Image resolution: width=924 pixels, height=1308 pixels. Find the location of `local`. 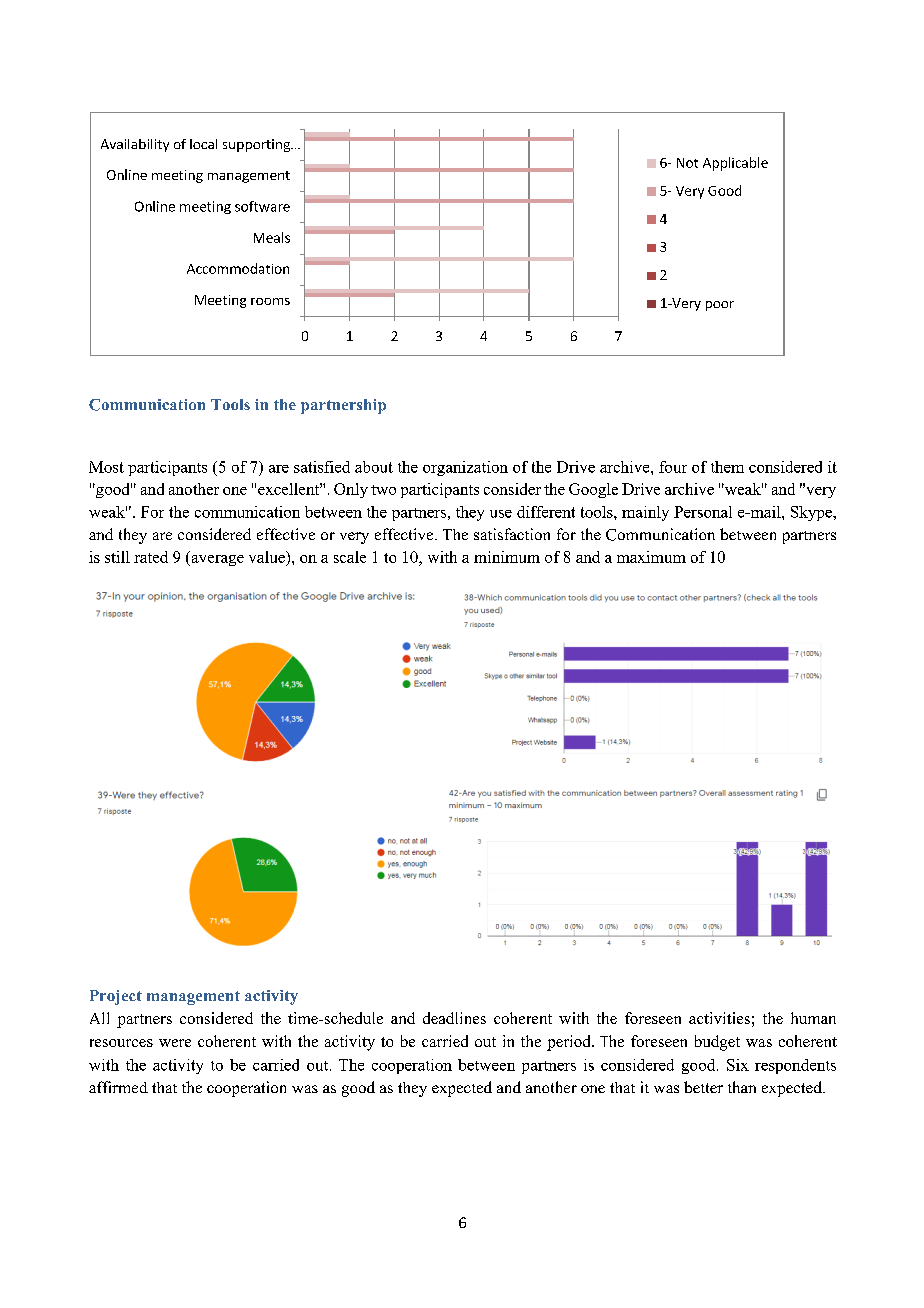

local is located at coordinates (203, 144).
